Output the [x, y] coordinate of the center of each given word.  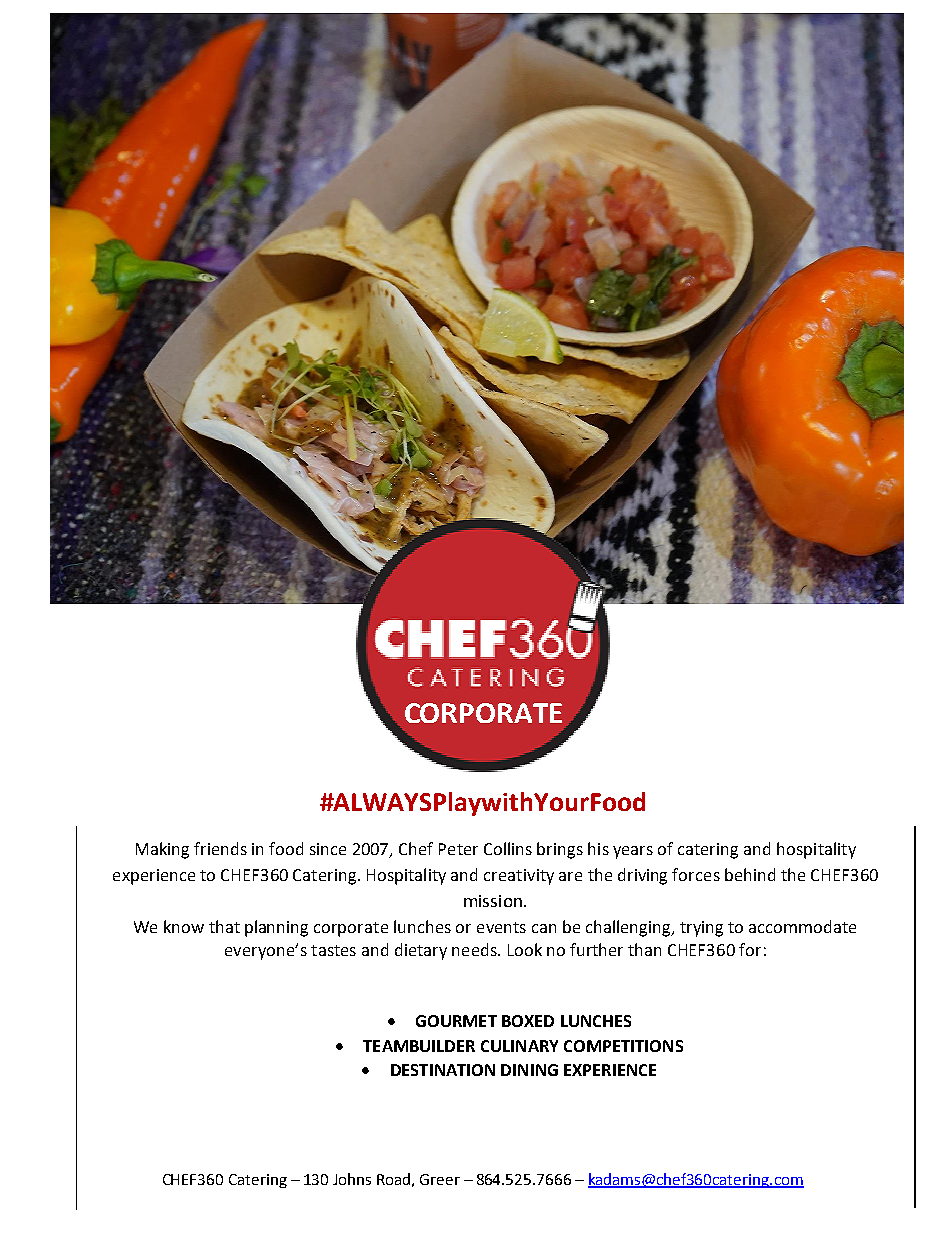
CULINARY [519, 1046]
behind [750, 874]
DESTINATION [443, 1070]
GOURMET [456, 1021]
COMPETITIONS [623, 1046]
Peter [458, 849]
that [224, 926]
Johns [352, 1179]
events [501, 927]
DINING [529, 1070]
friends [220, 848]
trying [701, 929]
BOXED [528, 1021]
